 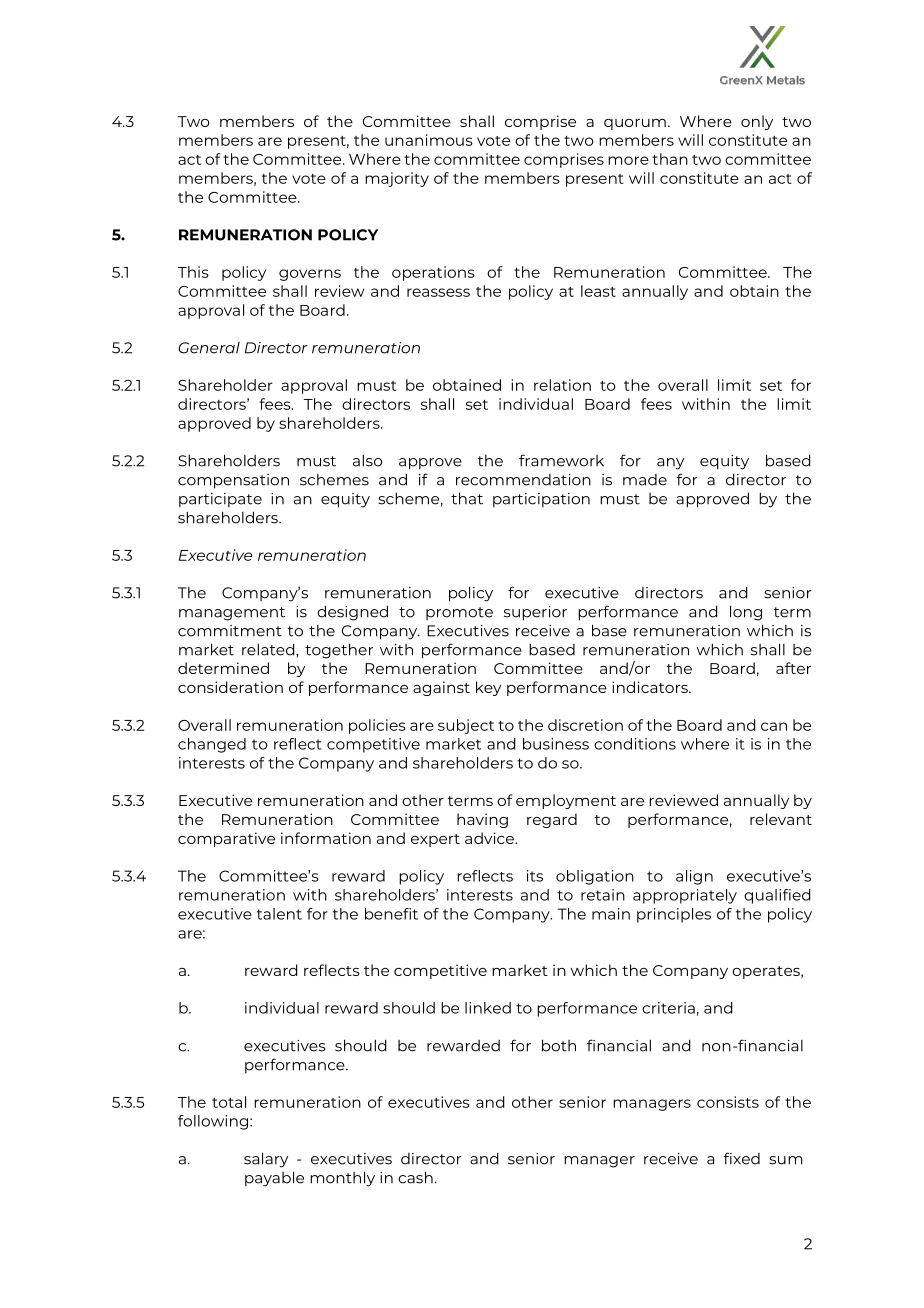 I want to click on its, so click(x=535, y=876).
